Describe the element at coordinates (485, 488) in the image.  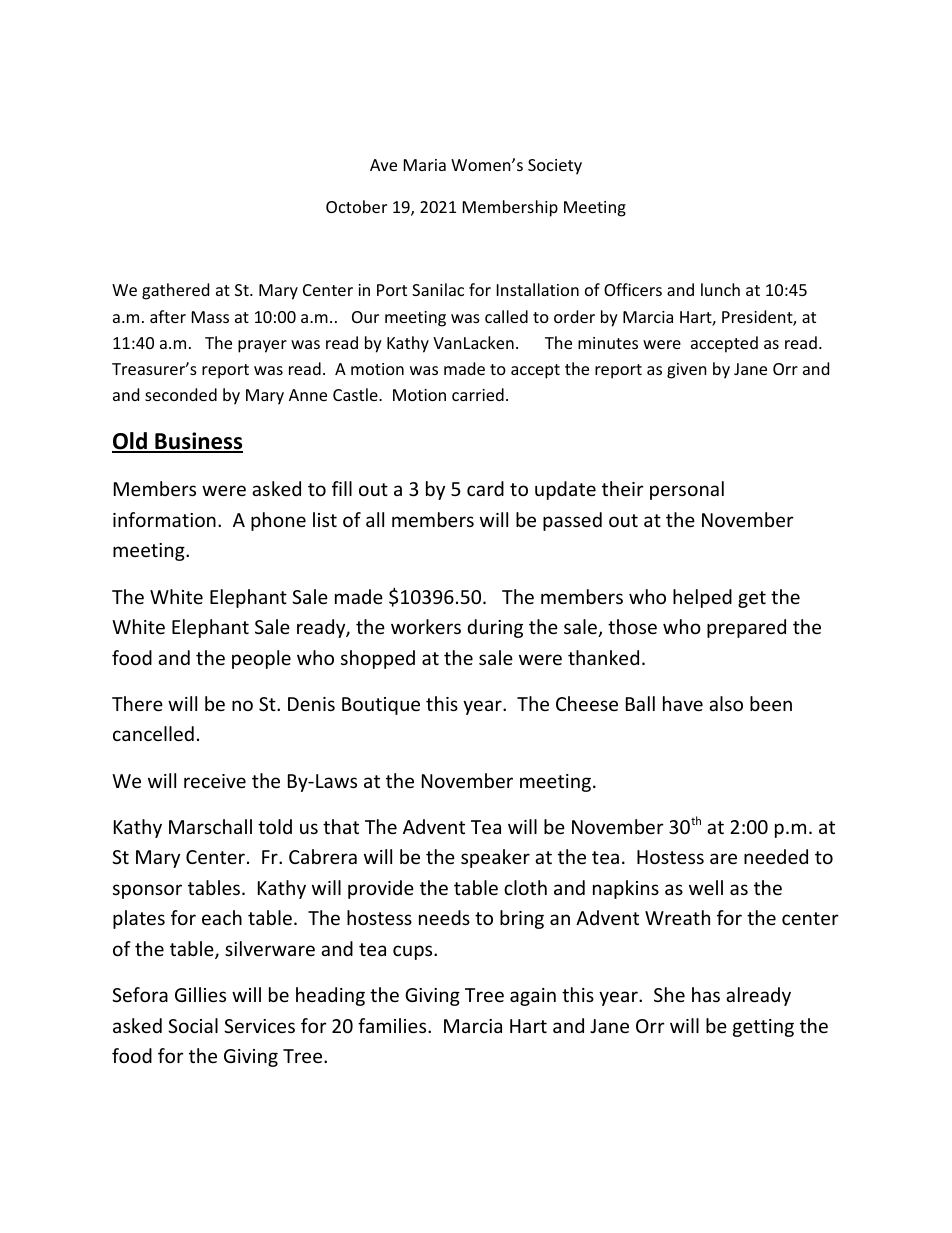
I see `card` at that location.
